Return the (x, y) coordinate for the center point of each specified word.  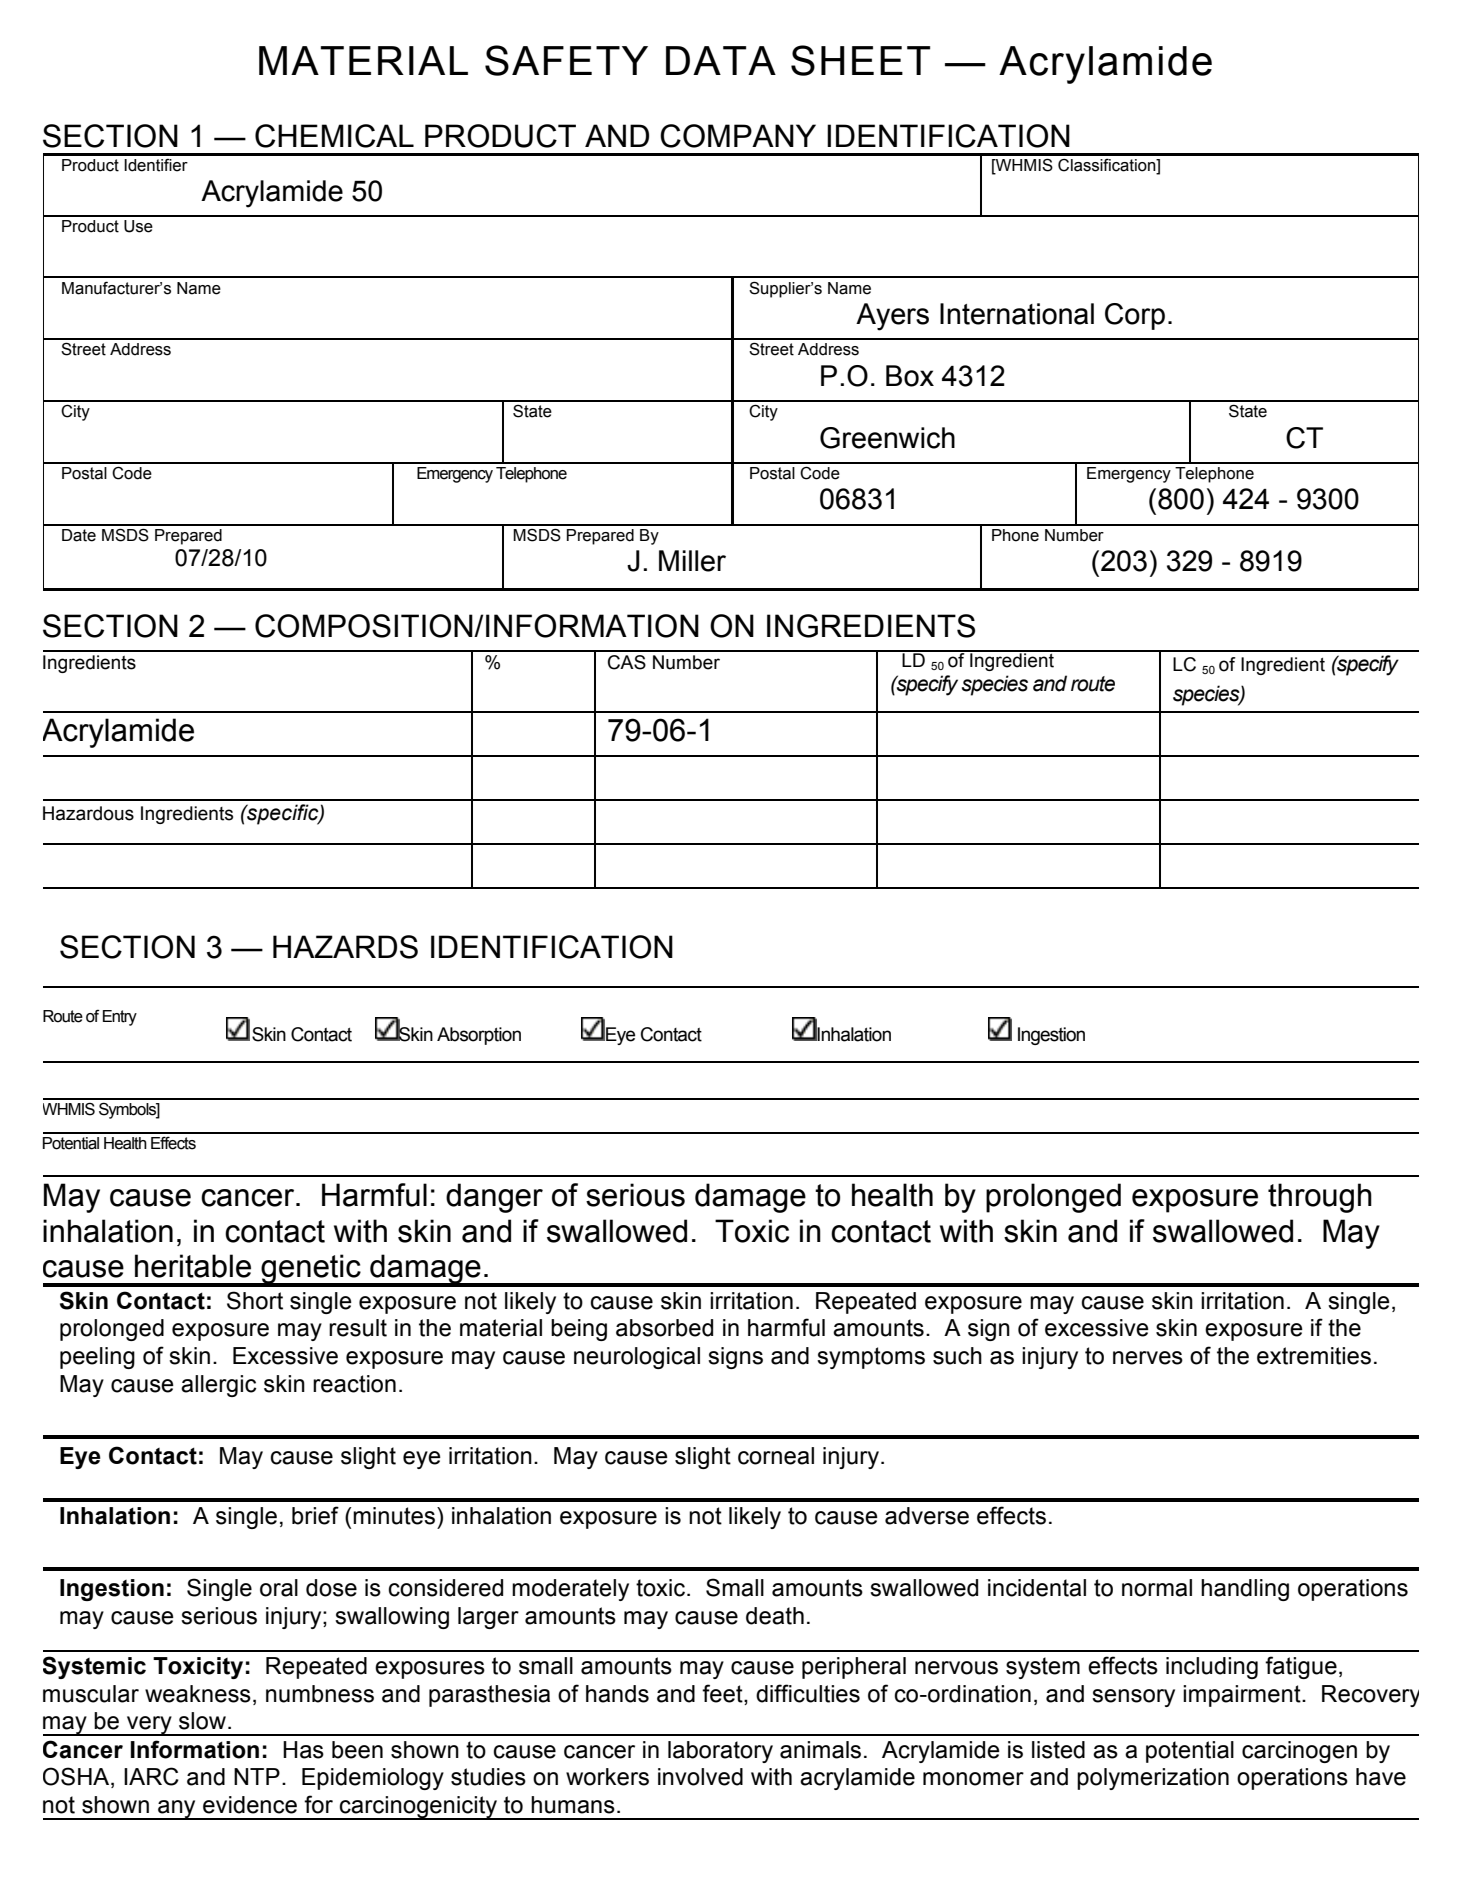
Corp (1135, 316)
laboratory (720, 1752)
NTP (257, 1776)
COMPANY (738, 136)
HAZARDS (345, 947)
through (1320, 1198)
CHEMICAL (334, 136)
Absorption (479, 1036)
